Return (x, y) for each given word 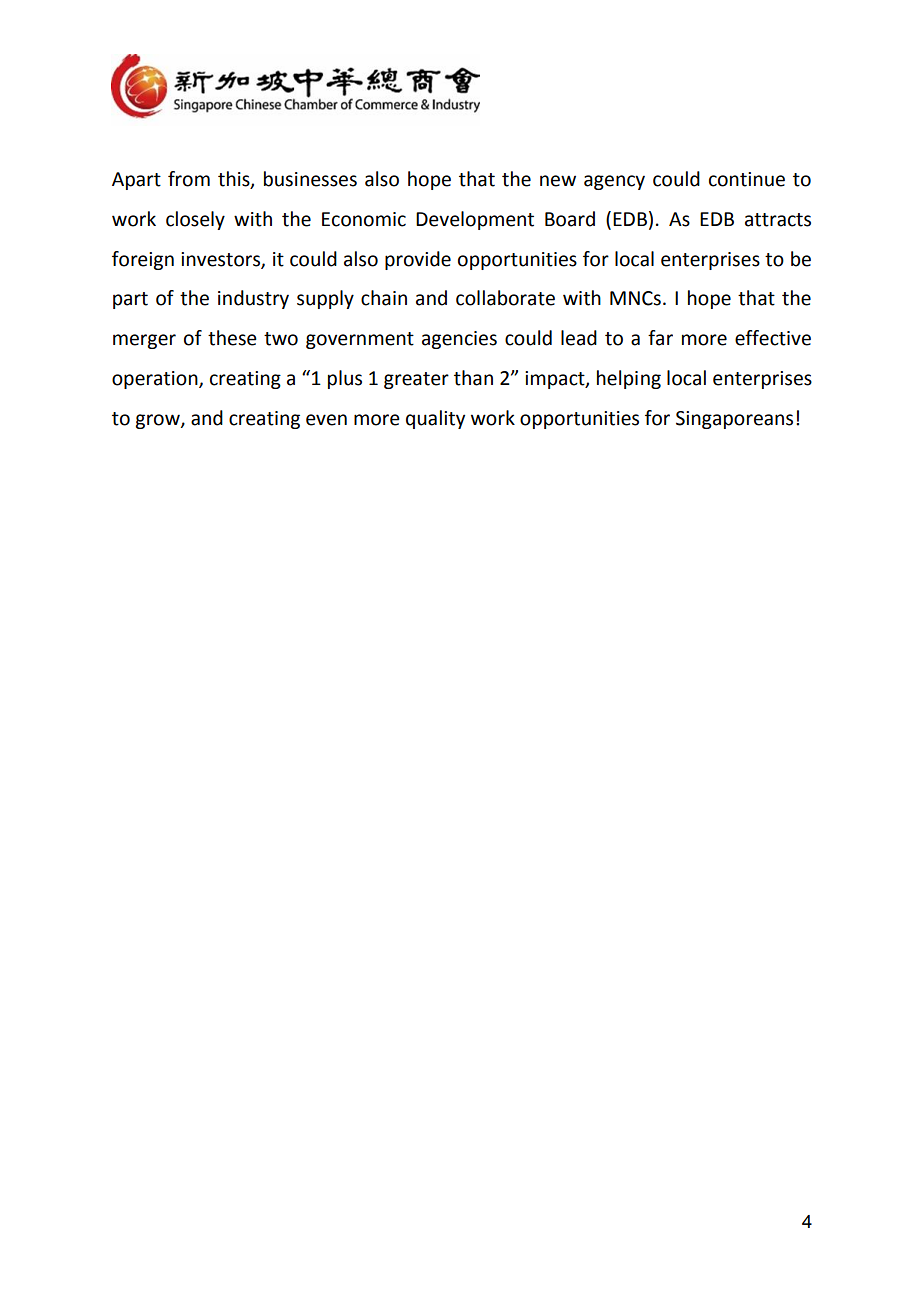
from (189, 179)
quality (435, 419)
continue (747, 179)
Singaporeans (734, 420)
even (326, 420)
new (558, 181)
